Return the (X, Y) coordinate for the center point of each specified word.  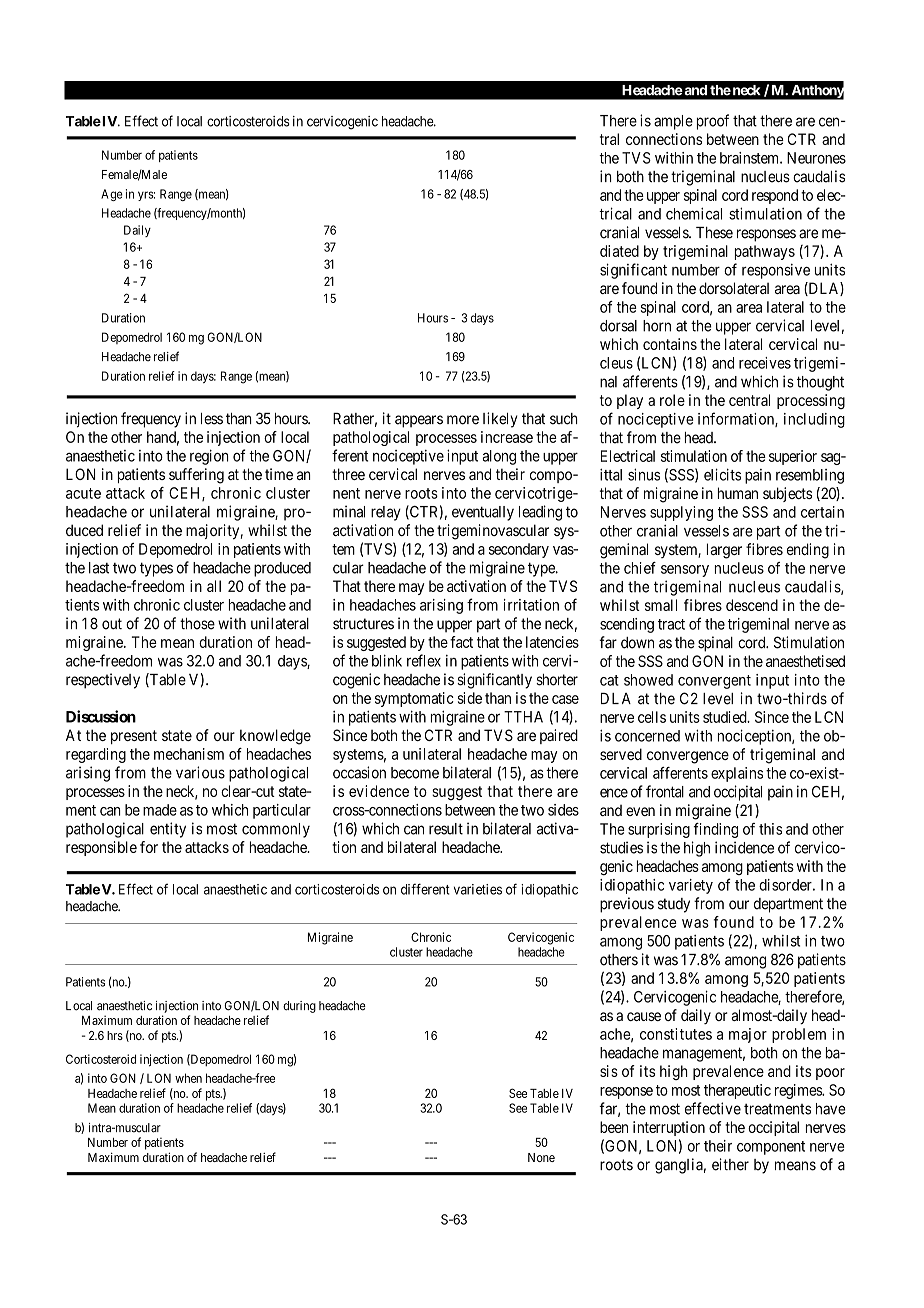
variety (691, 886)
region (209, 457)
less (212, 419)
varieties (478, 889)
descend (752, 605)
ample (673, 122)
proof (713, 122)
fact (461, 642)
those (197, 624)
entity (168, 830)
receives (765, 363)
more (463, 420)
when (188, 1078)
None (541, 1157)
